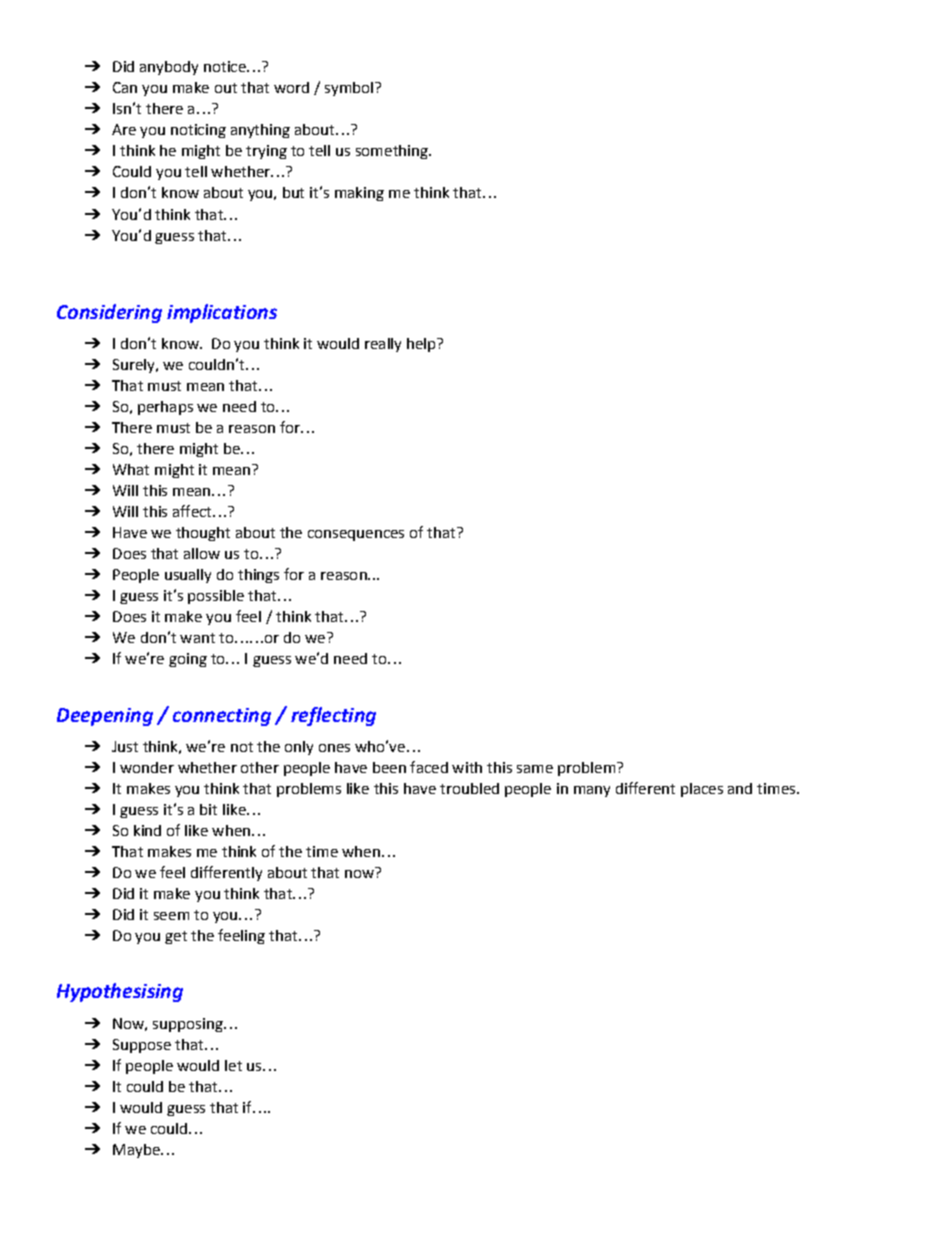 This screenshot has width=952, height=1233. Describe the element at coordinates (222, 717) in the screenshot. I see `connecting` at that location.
